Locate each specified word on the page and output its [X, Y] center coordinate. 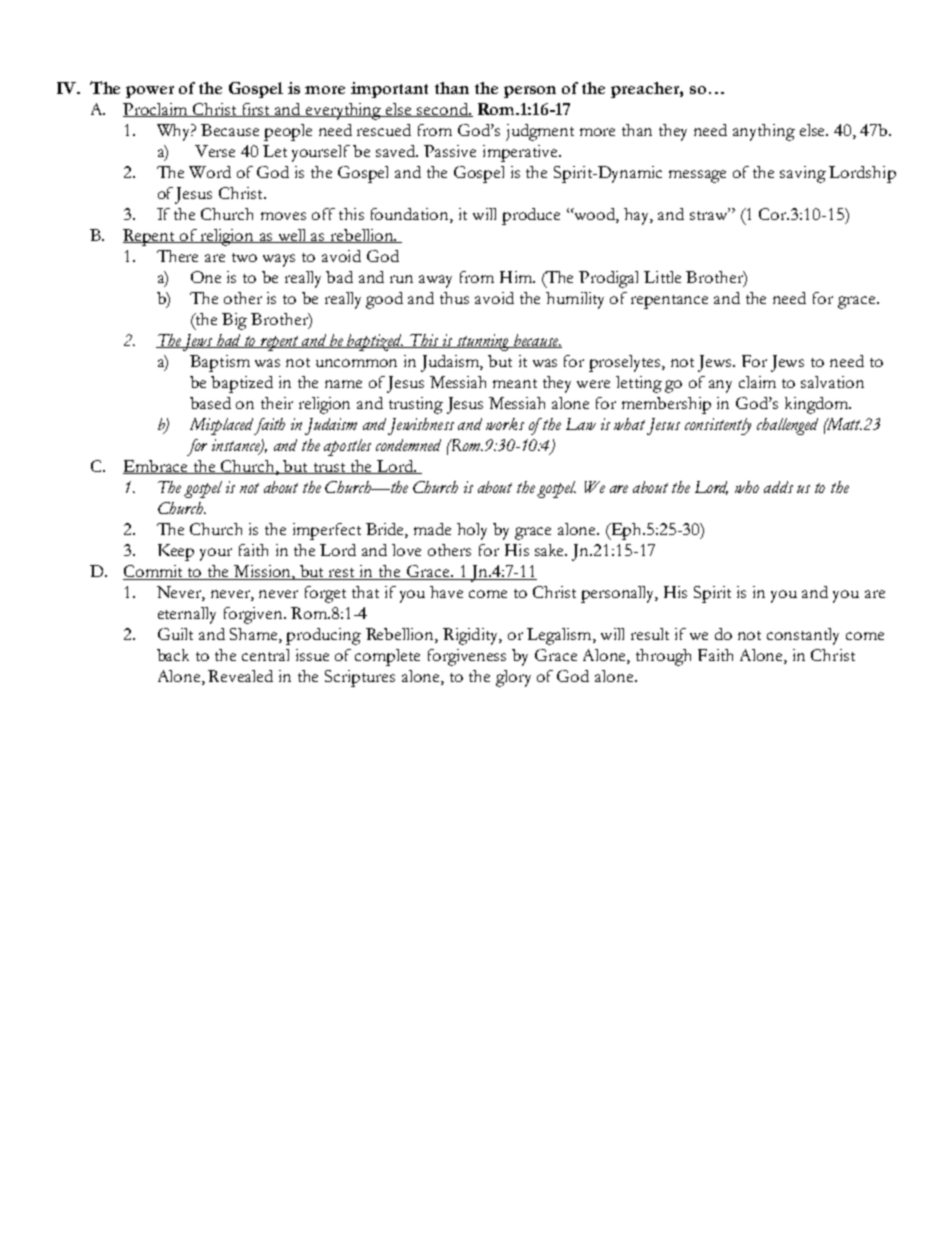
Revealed [240, 676]
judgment [540, 132]
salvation [832, 382]
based [210, 403]
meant [515, 383]
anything [764, 132]
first [256, 110]
